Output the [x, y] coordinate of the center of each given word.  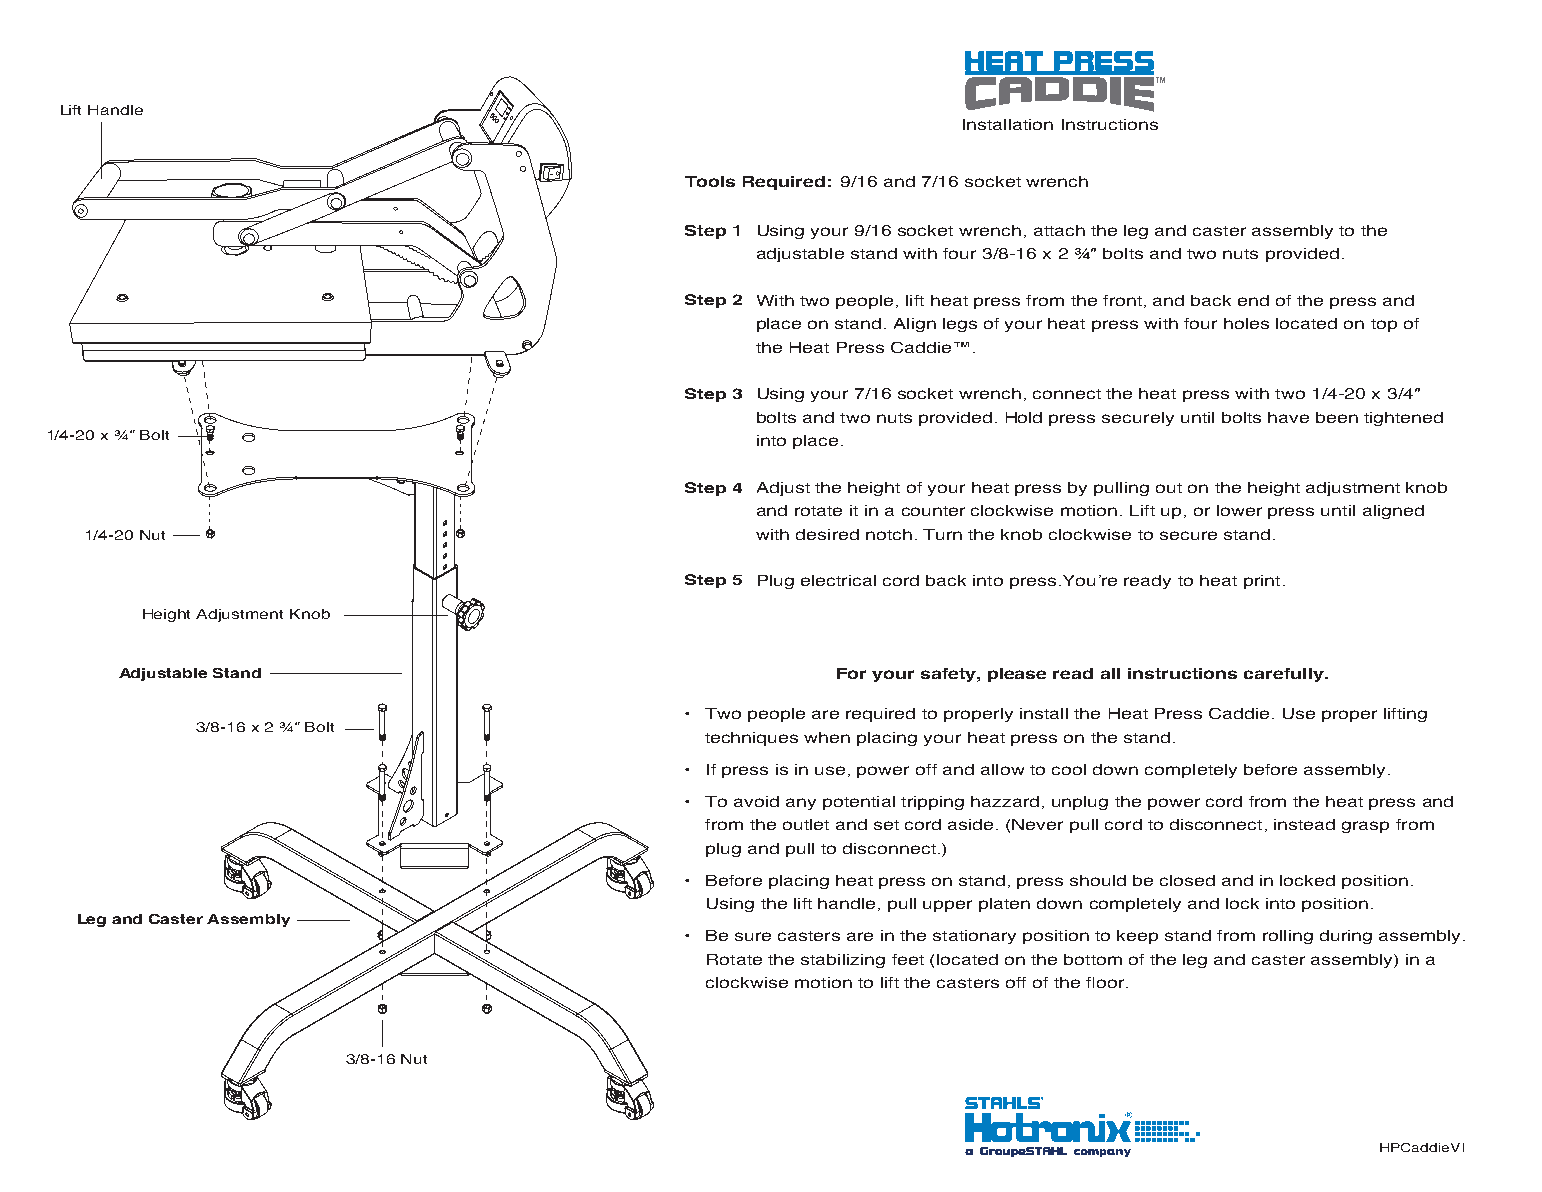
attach [1059, 230]
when [827, 737]
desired [827, 534]
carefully [1285, 675]
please [1017, 675]
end [1253, 300]
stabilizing [843, 961]
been [1337, 417]
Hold [1024, 417]
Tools [710, 181]
